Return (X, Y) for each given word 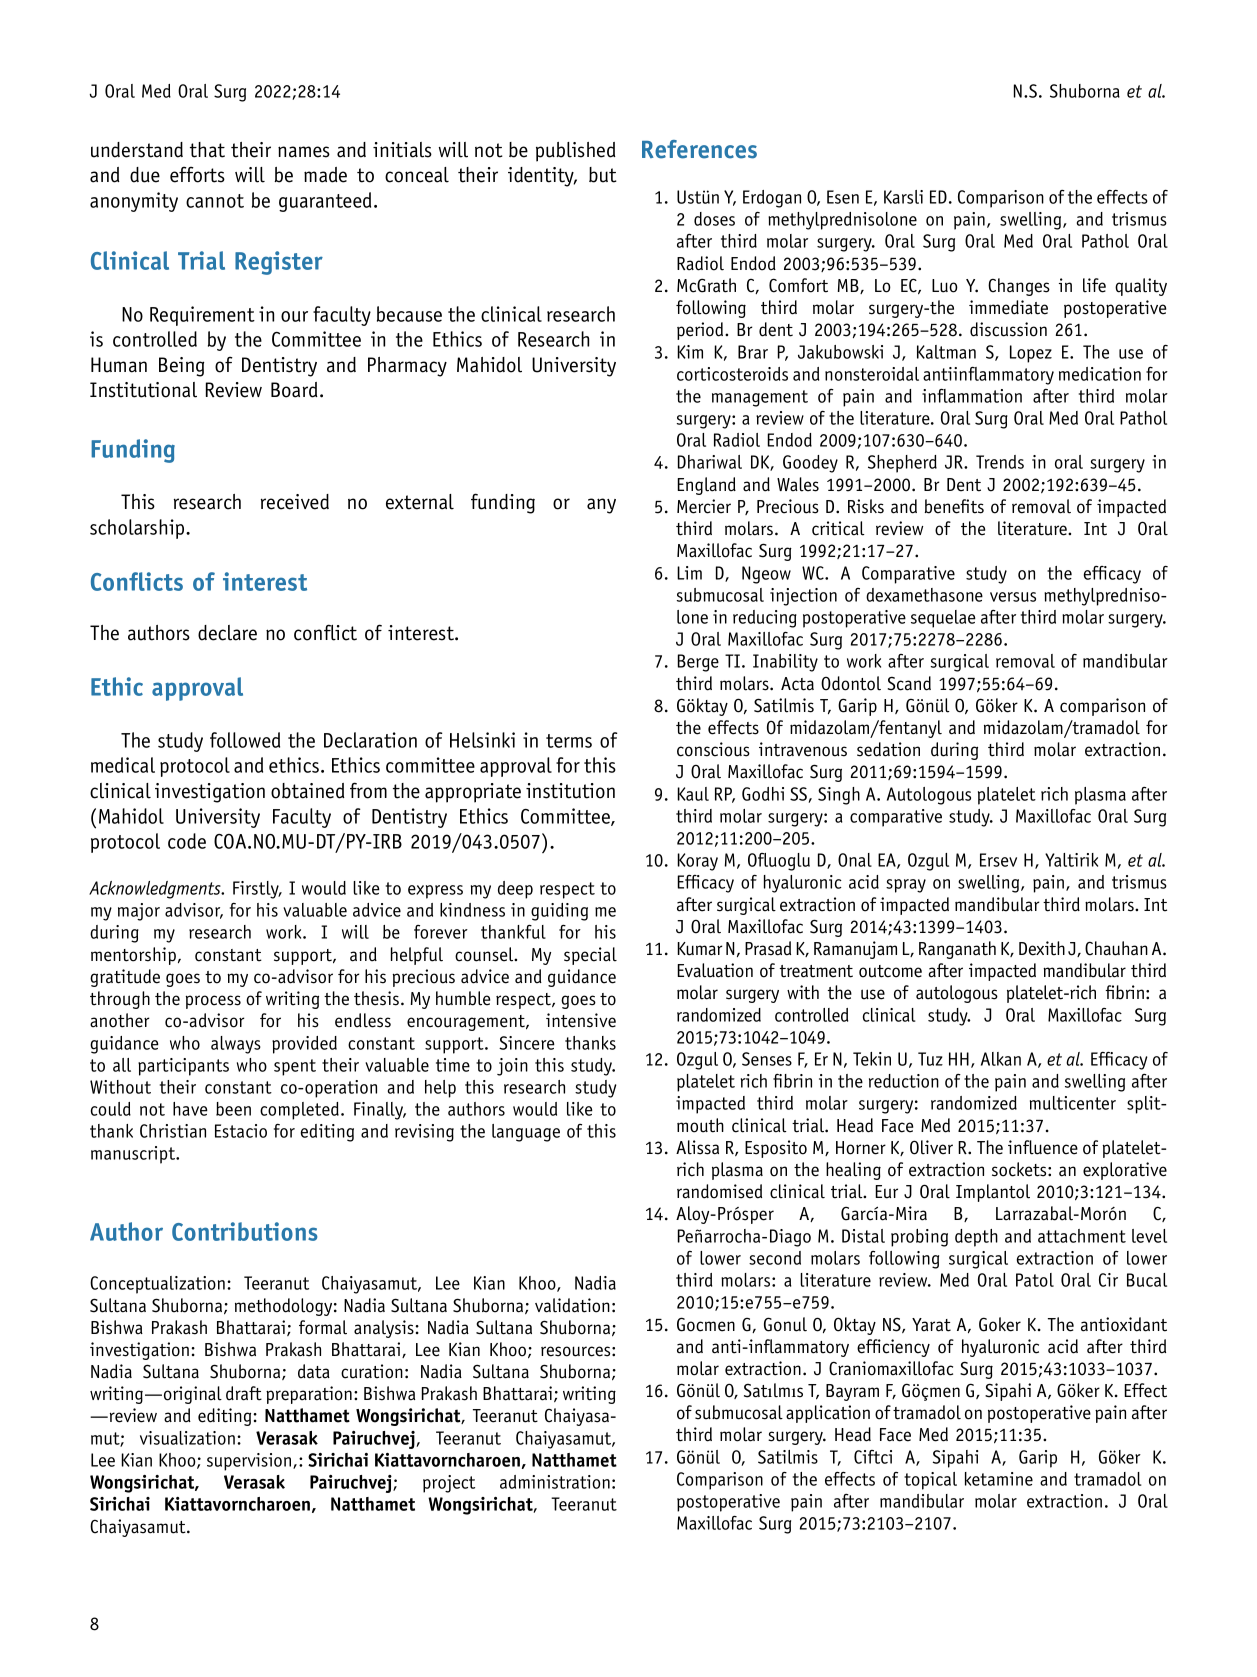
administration (555, 1482)
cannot (215, 201)
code (187, 841)
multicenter (1073, 1103)
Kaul (693, 794)
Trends (1000, 462)
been (233, 1109)
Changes (1019, 287)
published (576, 152)
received (295, 502)
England (706, 486)
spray (906, 886)
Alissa (697, 1147)
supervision (249, 1462)
